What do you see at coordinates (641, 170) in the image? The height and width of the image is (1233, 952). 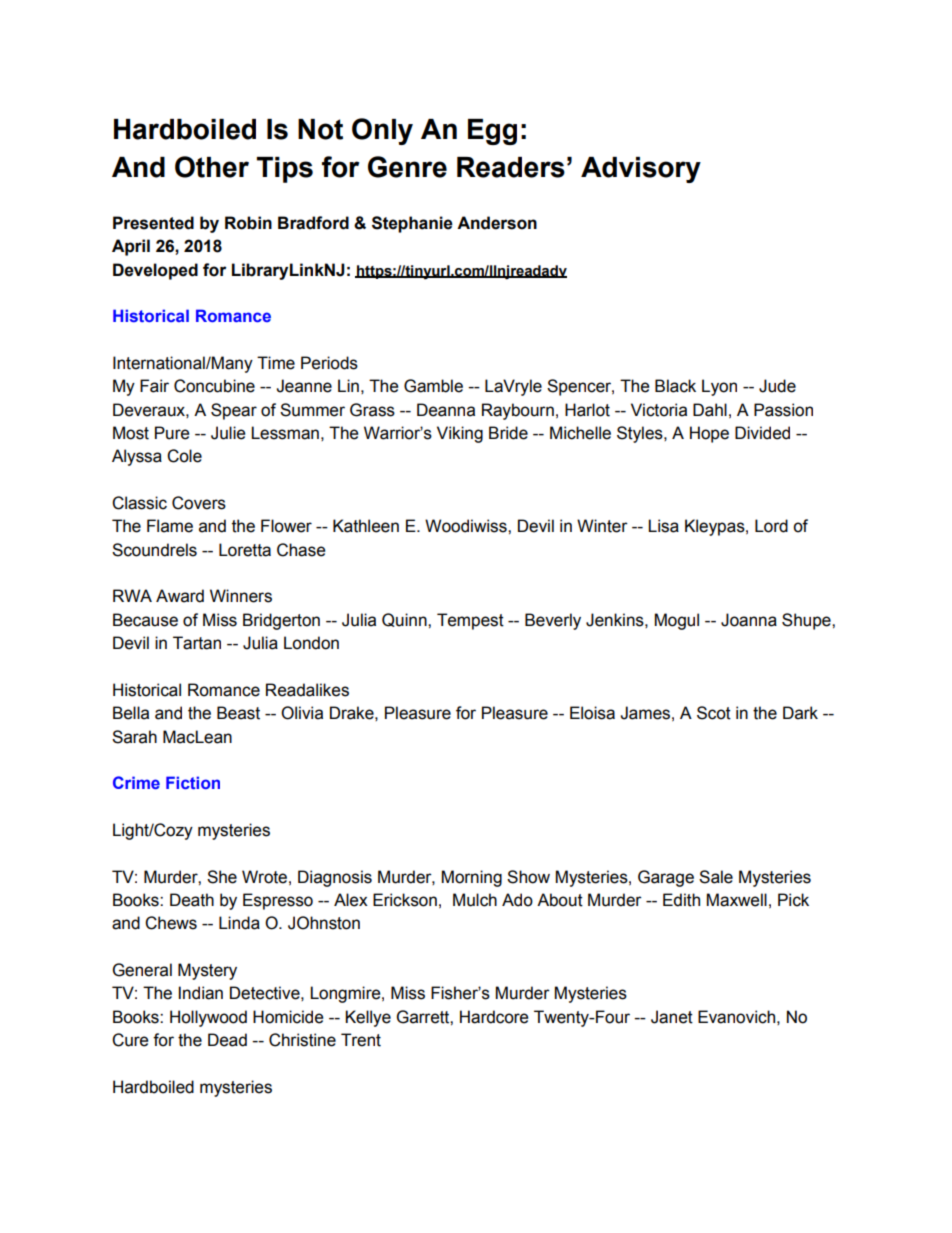 I see `Advisory` at bounding box center [641, 170].
